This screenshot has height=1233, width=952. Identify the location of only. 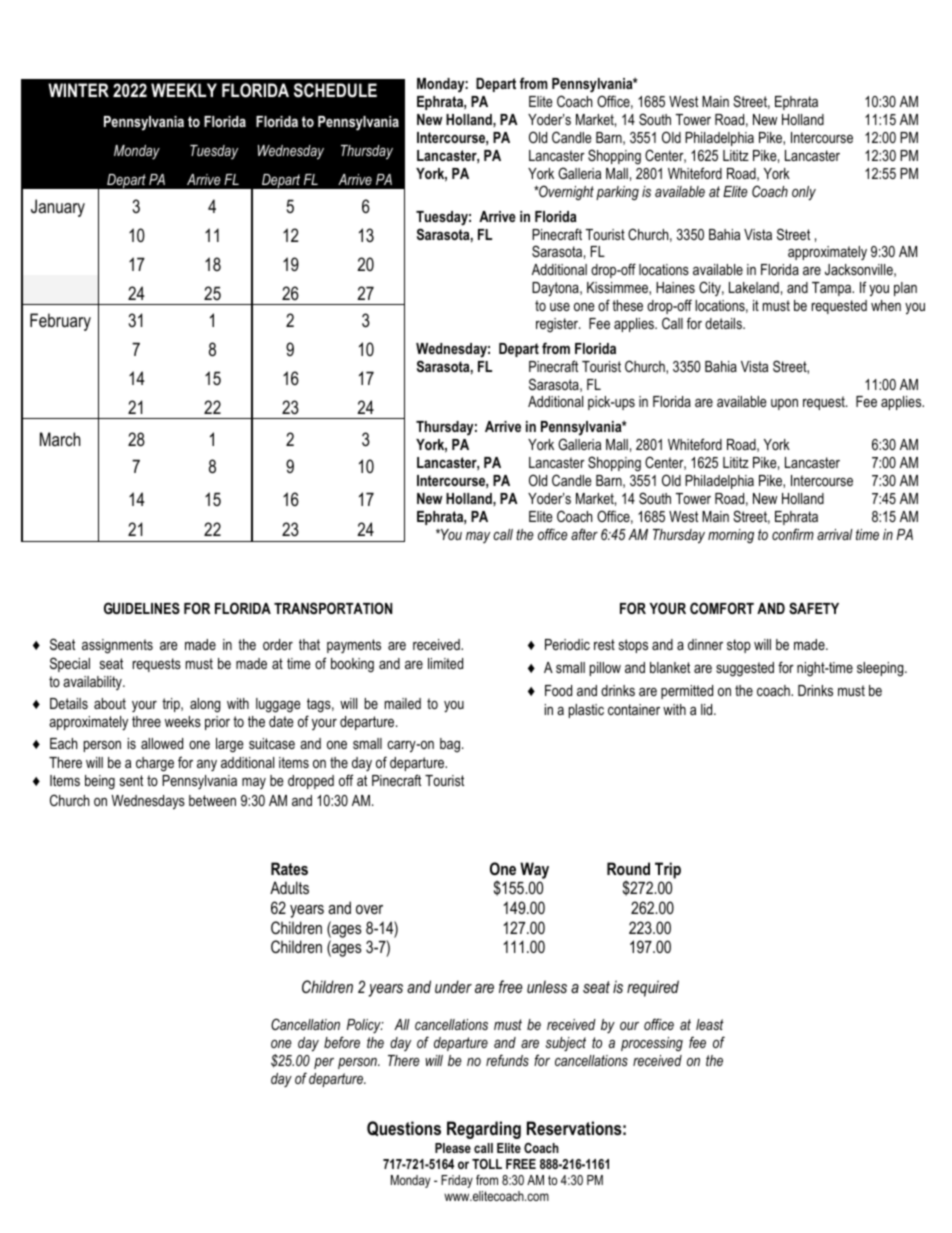
(804, 193).
